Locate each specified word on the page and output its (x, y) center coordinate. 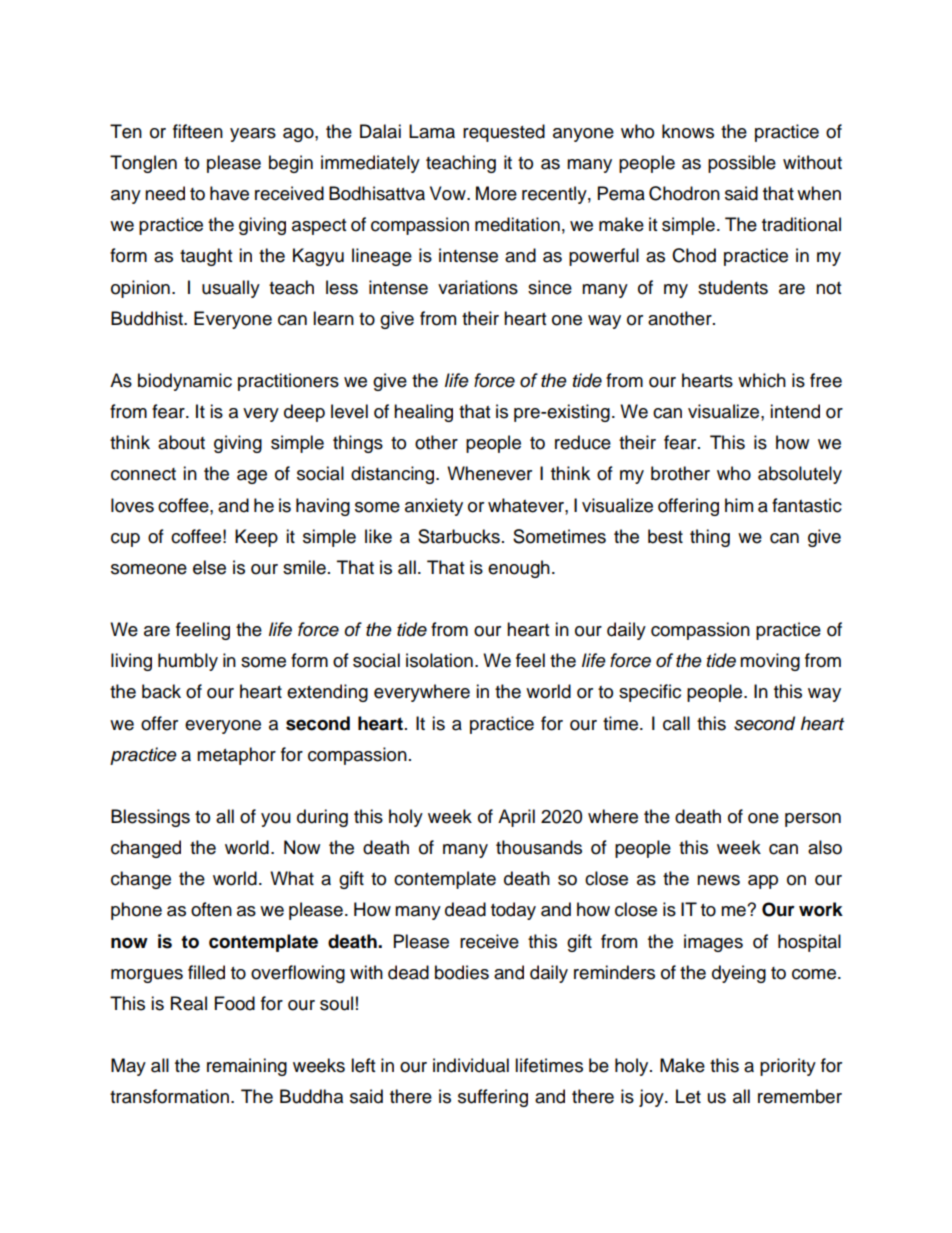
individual (471, 1065)
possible (742, 164)
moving (770, 662)
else (209, 567)
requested (504, 133)
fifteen (198, 131)
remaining (247, 1067)
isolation (439, 660)
